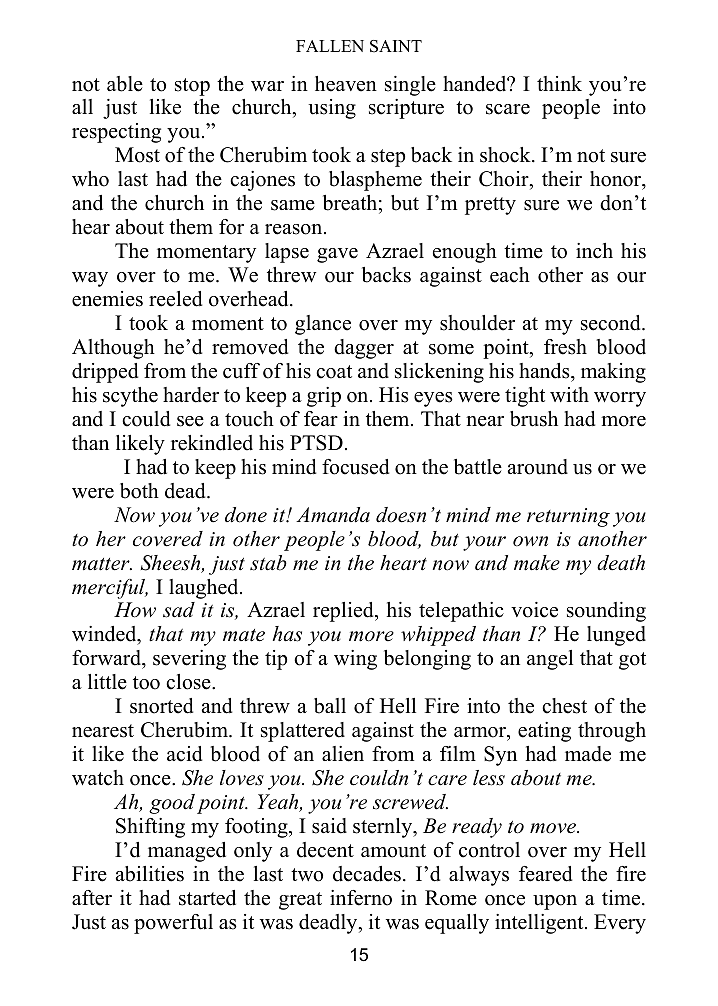  What do you see at coordinates (361, 898) in the screenshot?
I see `inferno` at bounding box center [361, 898].
